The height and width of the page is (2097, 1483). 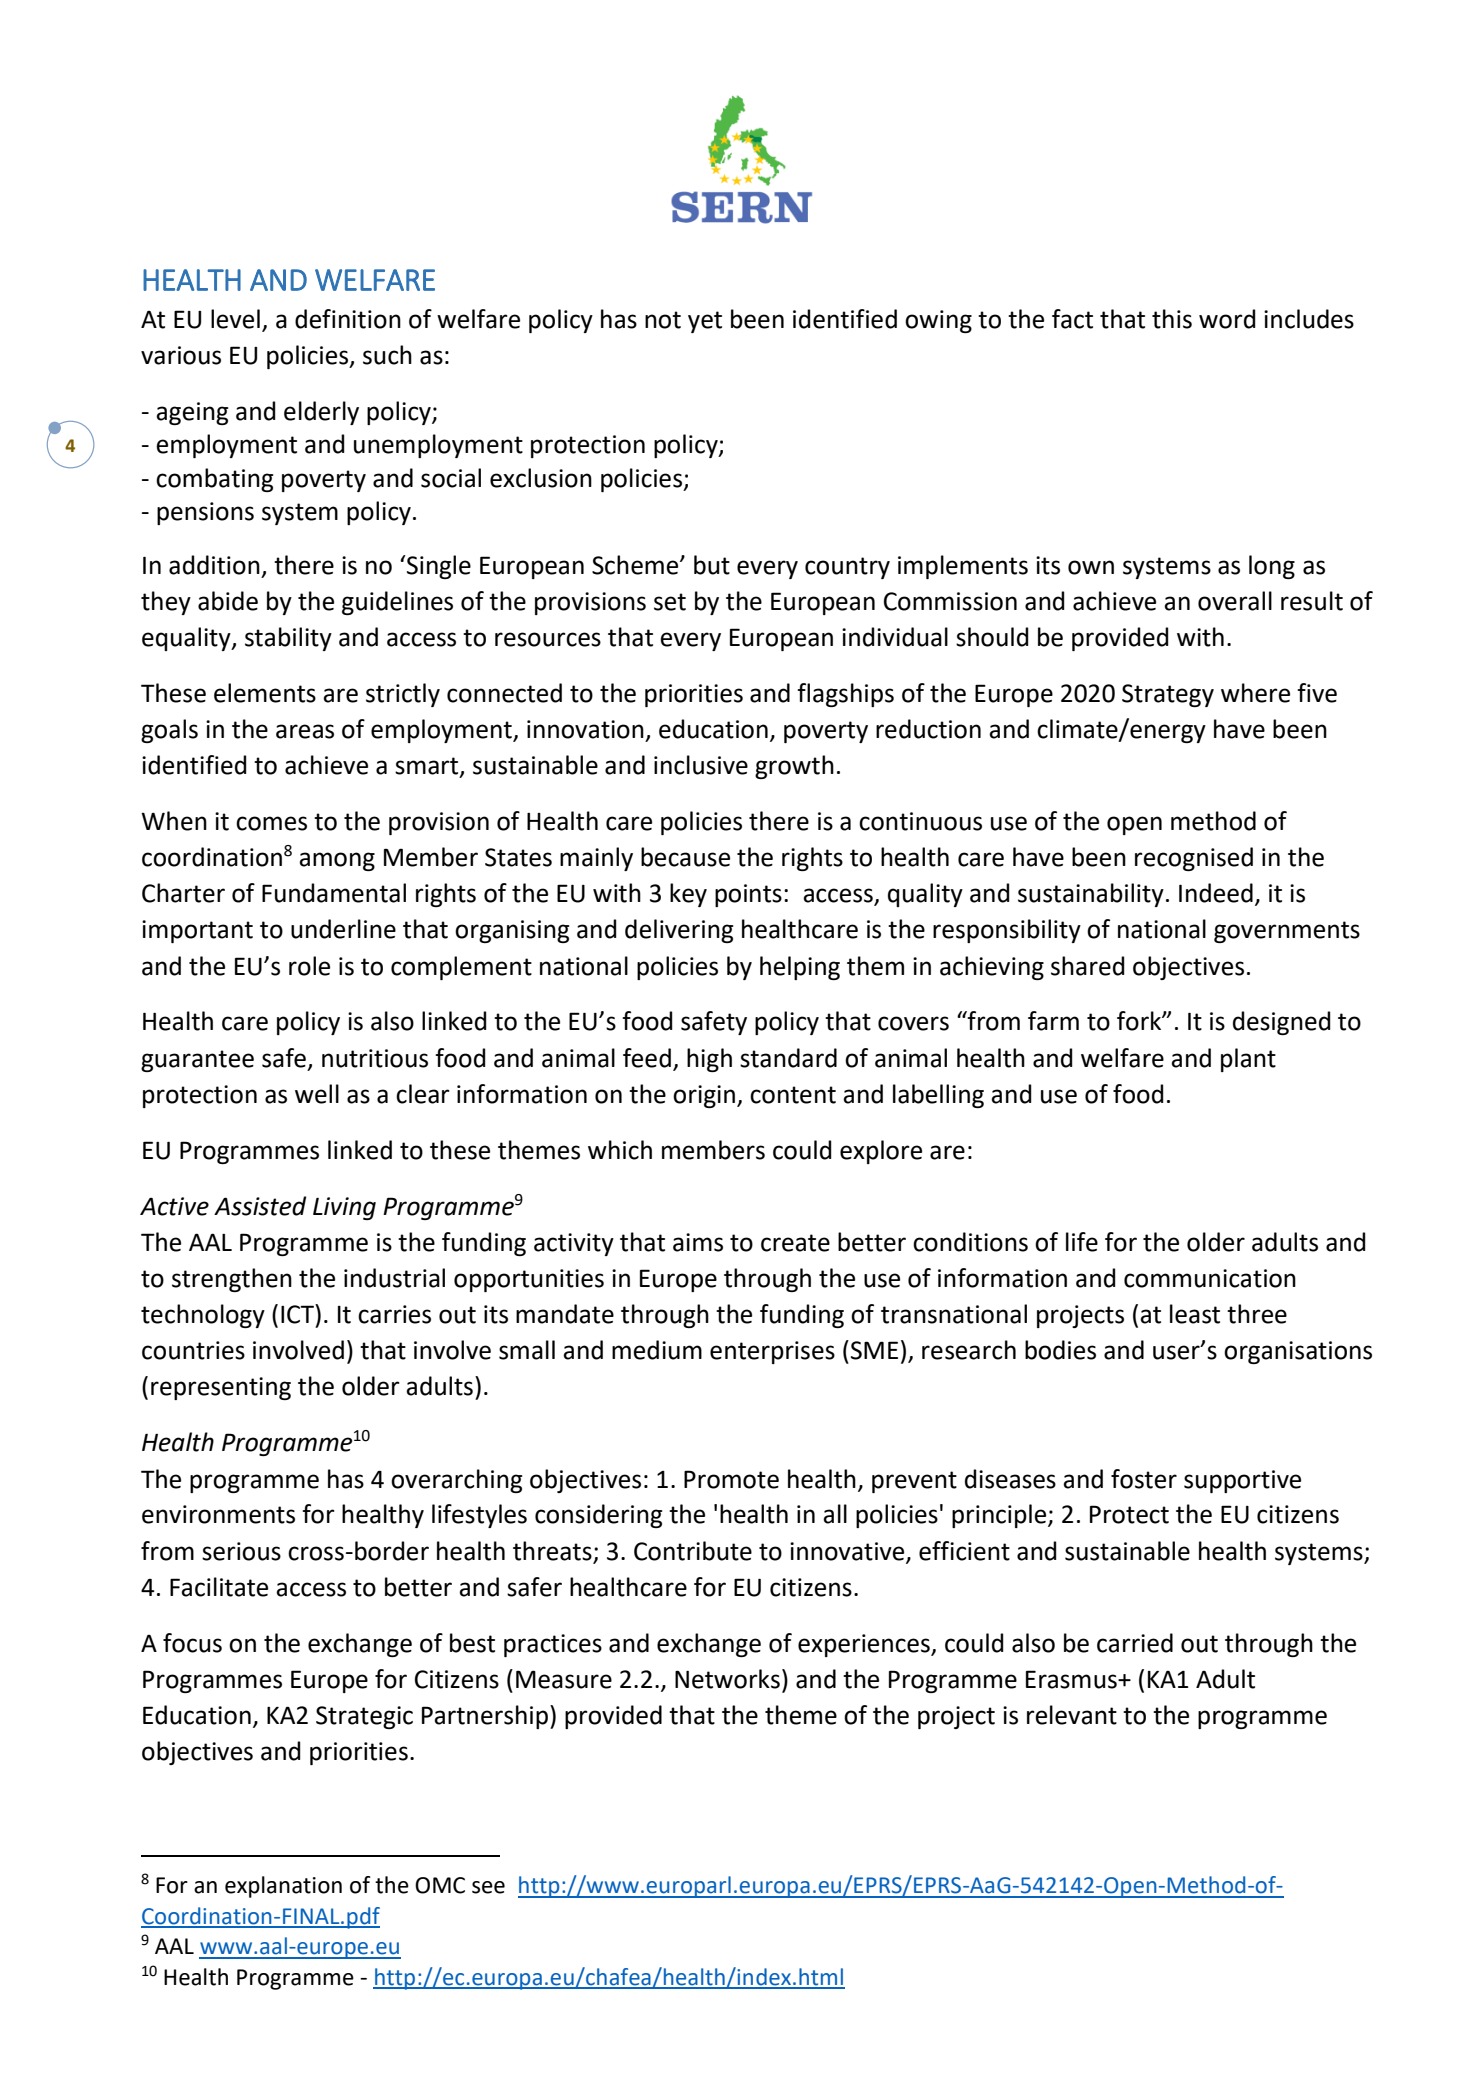 I want to click on well, so click(x=317, y=1094).
